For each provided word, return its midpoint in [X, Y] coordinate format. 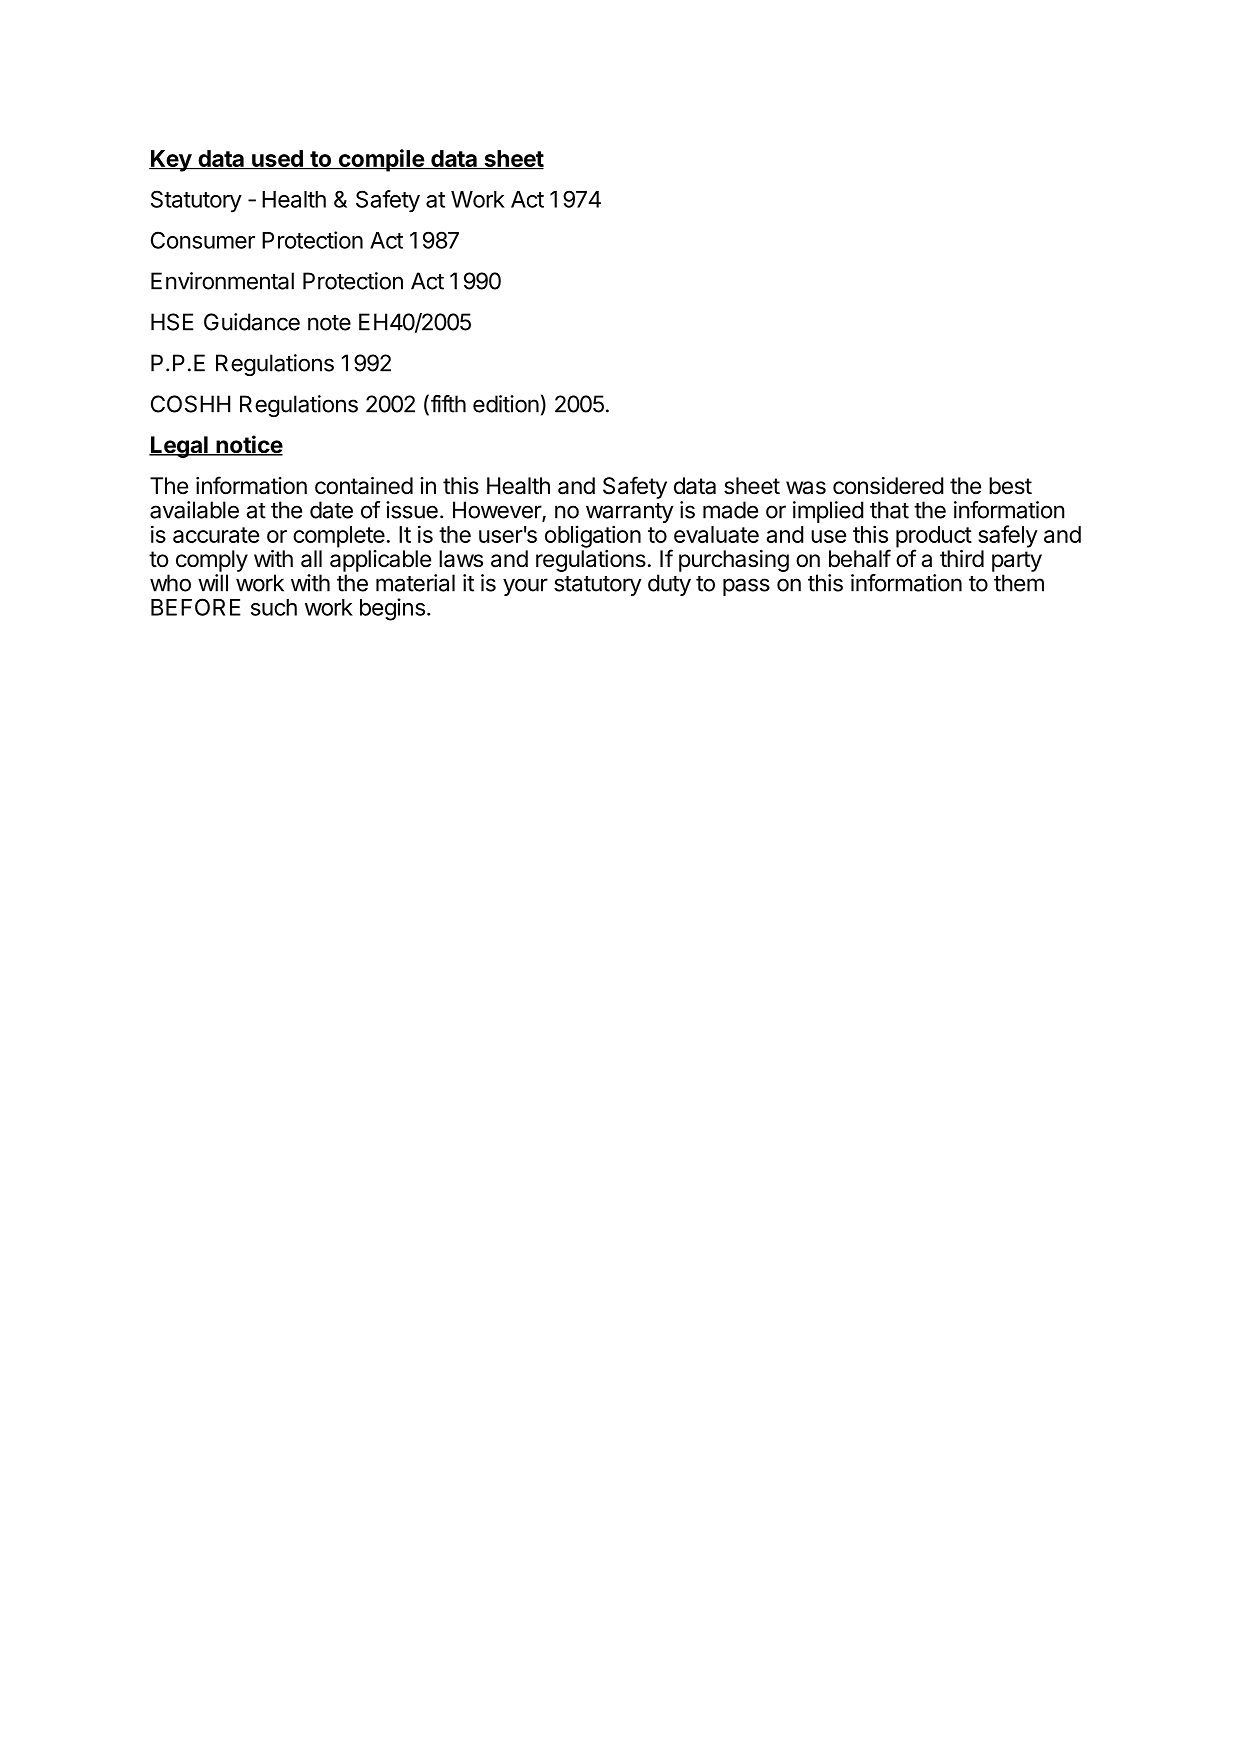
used [277, 160]
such [274, 607]
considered [888, 486]
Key [171, 161]
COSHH [190, 404]
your [525, 587]
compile [381, 160]
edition [506, 404]
